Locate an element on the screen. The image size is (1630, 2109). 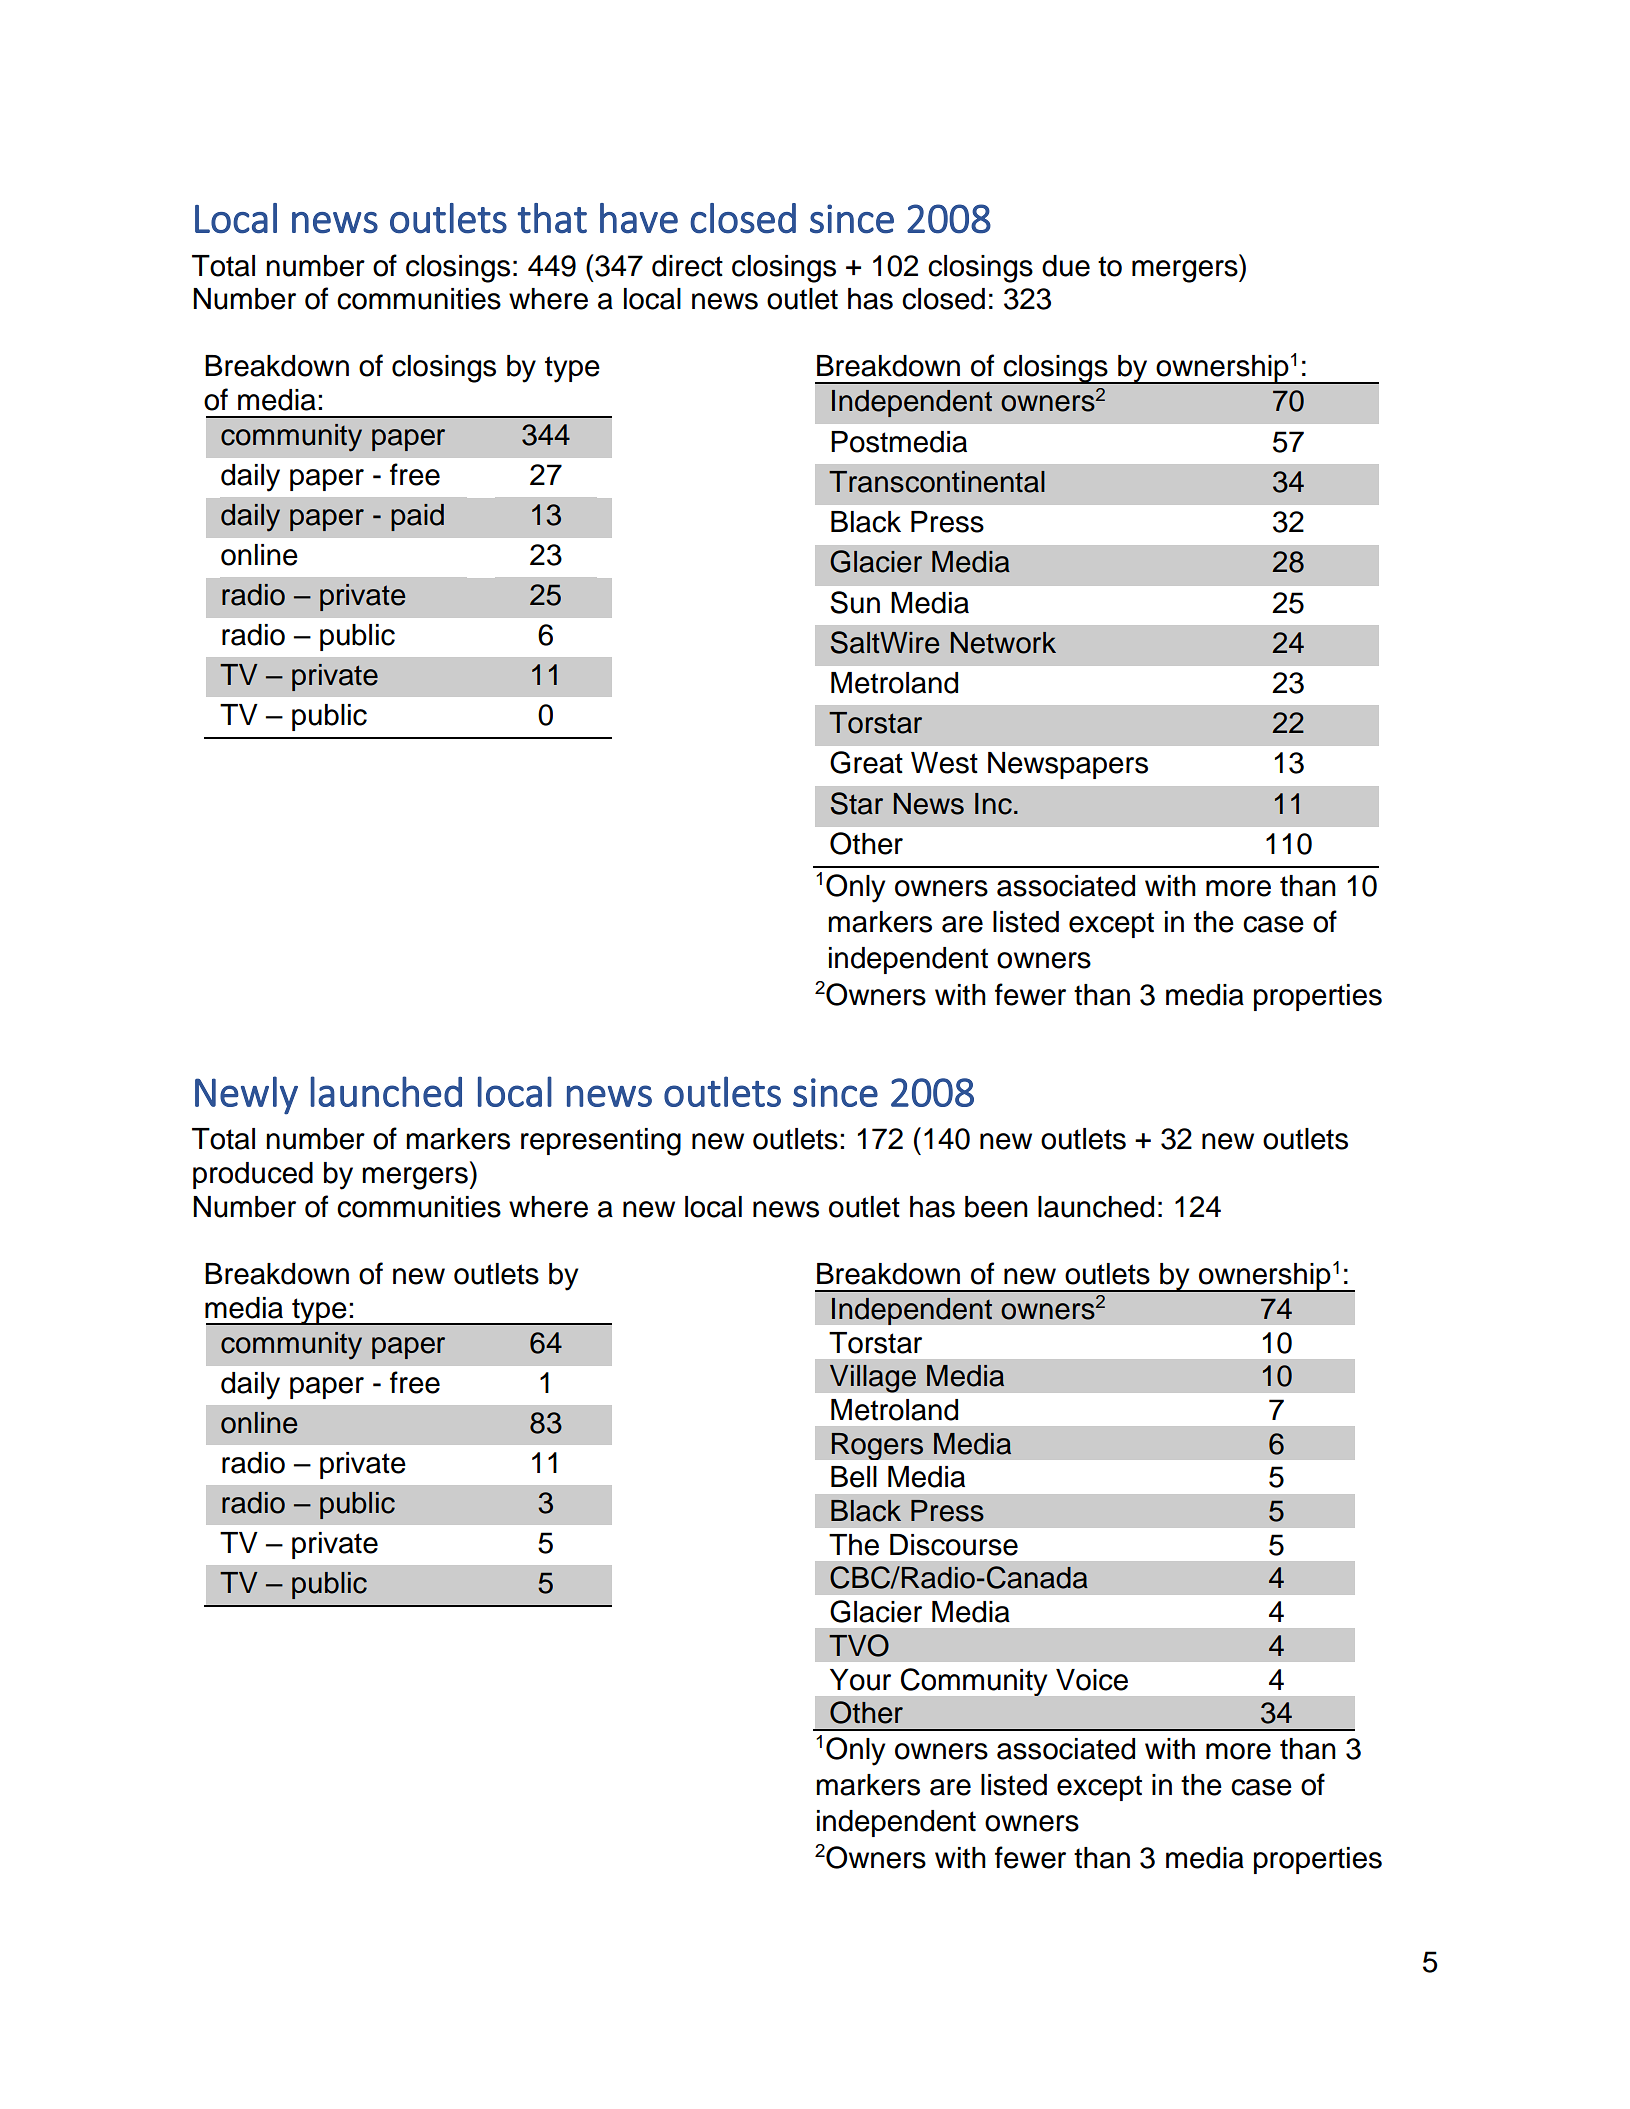
paid is located at coordinates (417, 517).
